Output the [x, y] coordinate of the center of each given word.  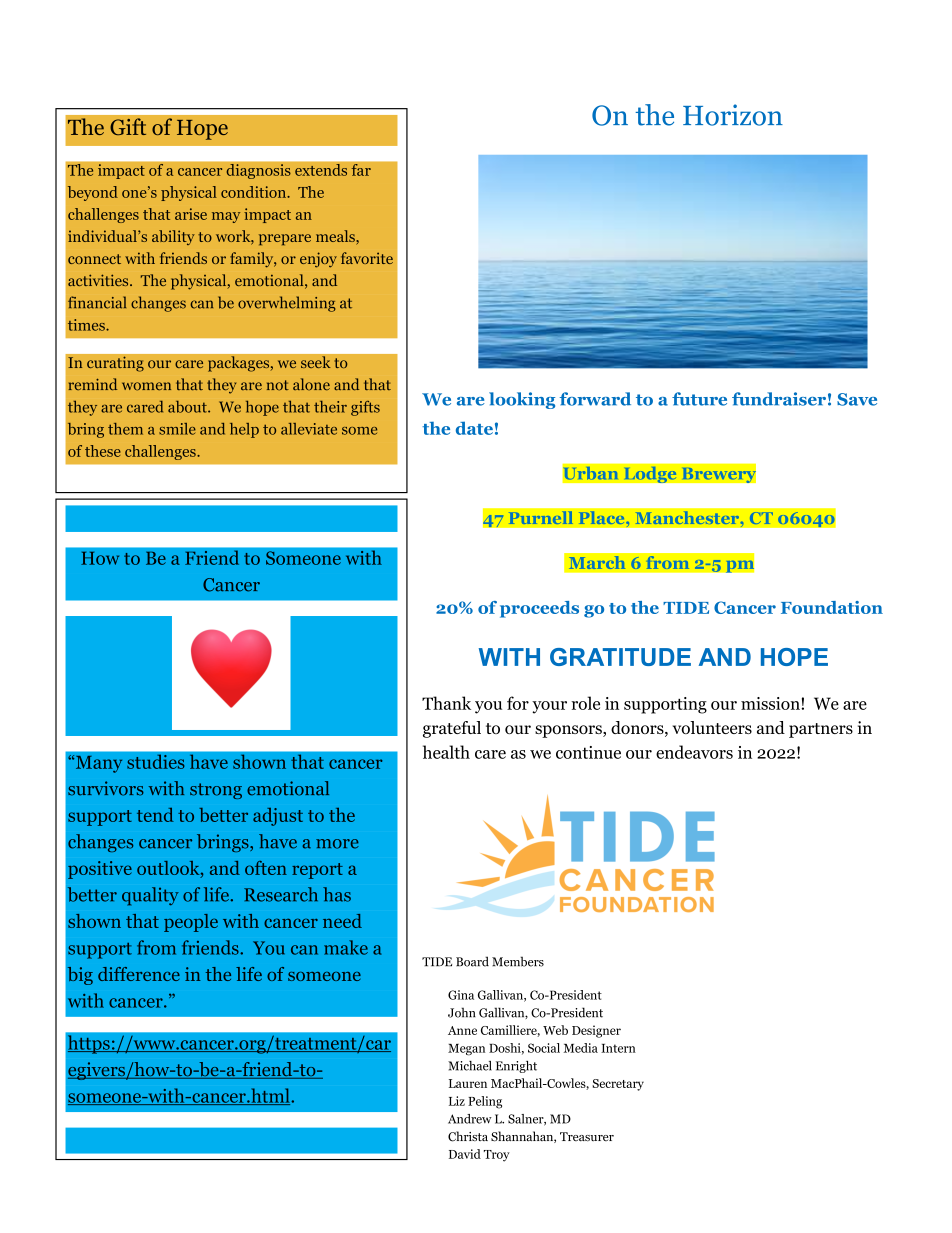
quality [150, 896]
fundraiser [779, 399]
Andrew [470, 1119]
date [474, 428]
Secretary [618, 1085]
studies [156, 761]
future [699, 399]
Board [472, 961]
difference [139, 974]
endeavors [694, 752]
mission [771, 703]
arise [191, 214]
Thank [446, 703]
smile [177, 429]
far [361, 170]
